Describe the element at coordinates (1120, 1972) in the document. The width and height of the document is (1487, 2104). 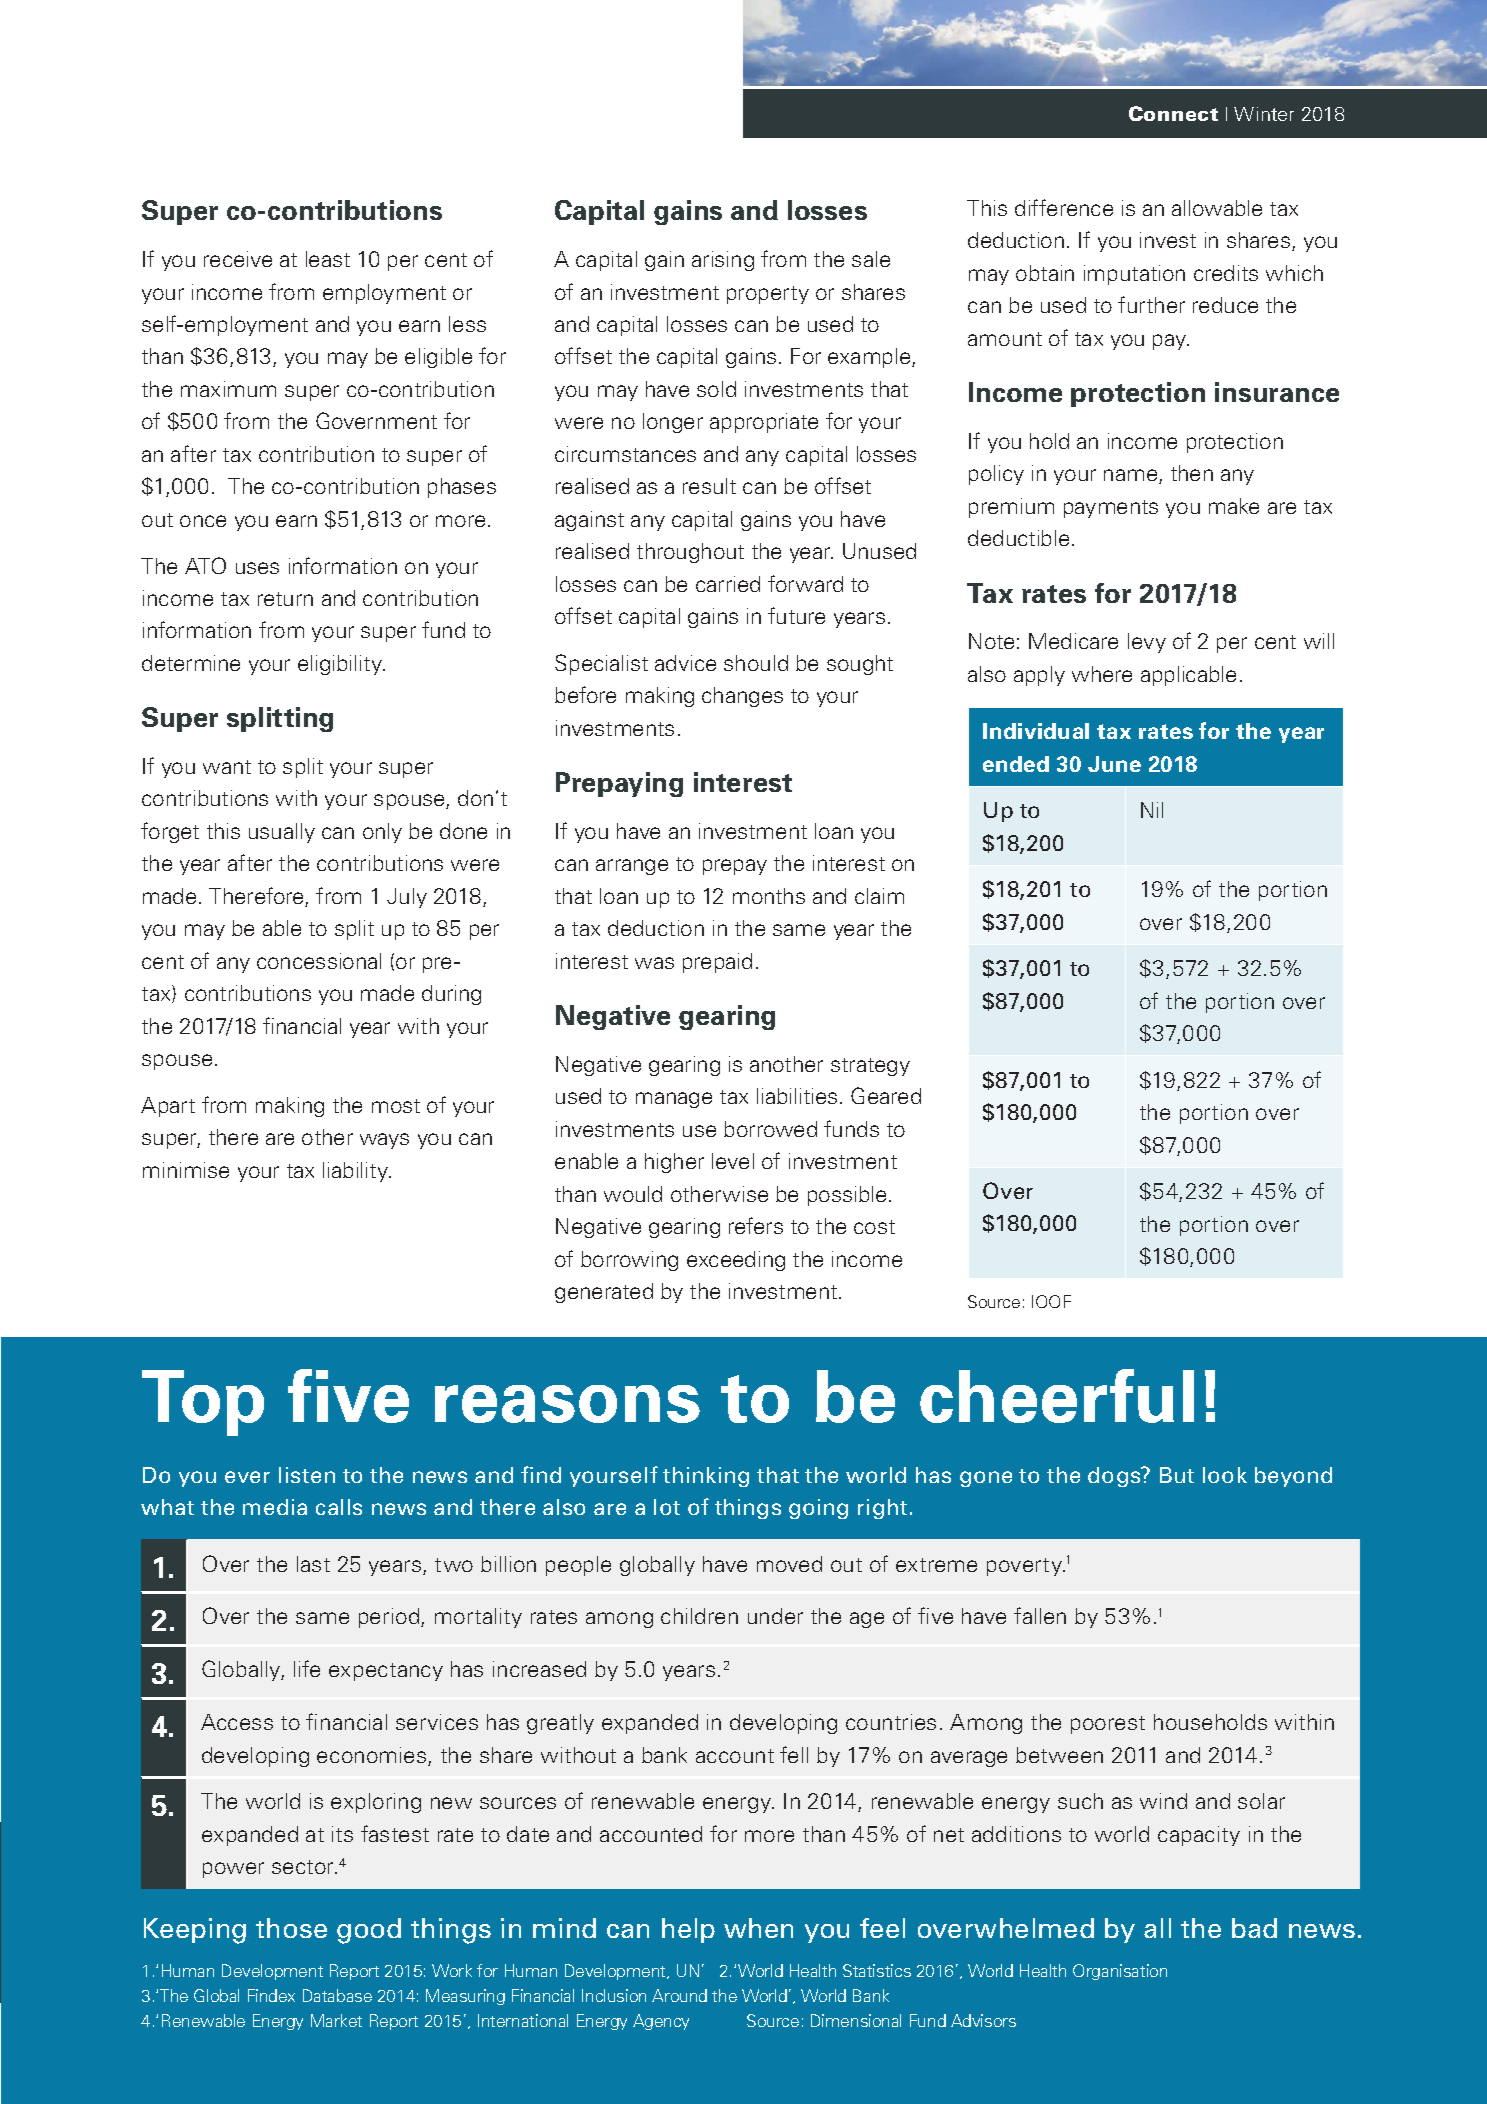
I see `Organisation` at that location.
